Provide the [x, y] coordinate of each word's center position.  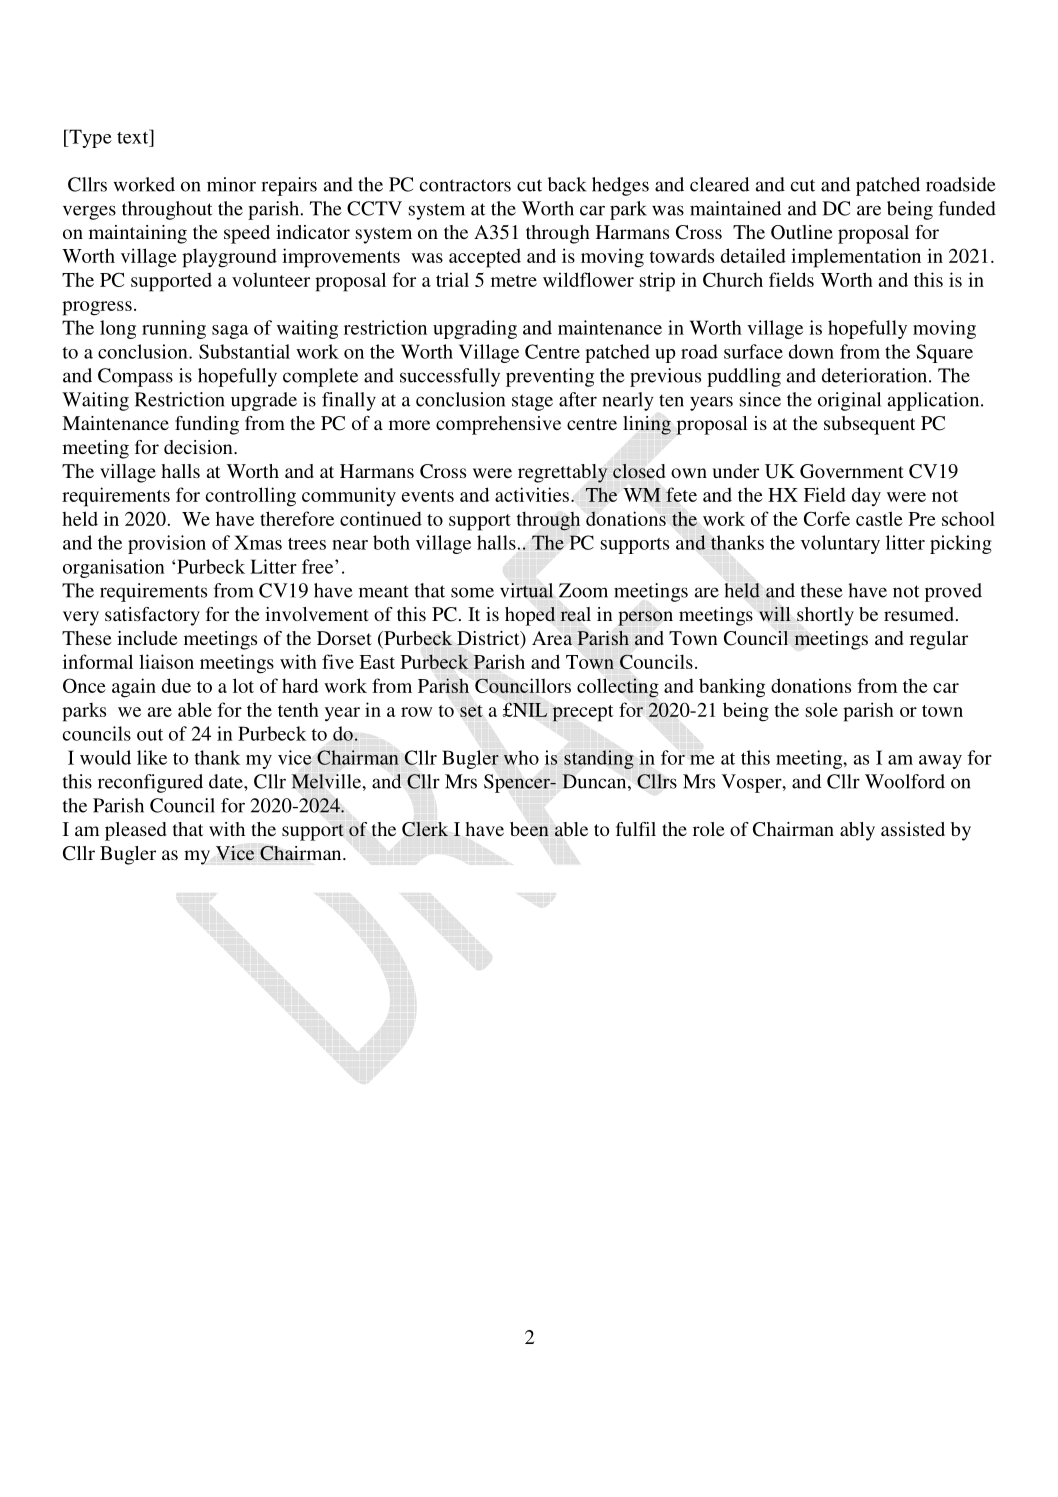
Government [852, 471]
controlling [251, 497]
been [529, 829]
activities [533, 494]
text [134, 136]
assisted [913, 829]
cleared [719, 184]
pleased [135, 831]
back [567, 184]
